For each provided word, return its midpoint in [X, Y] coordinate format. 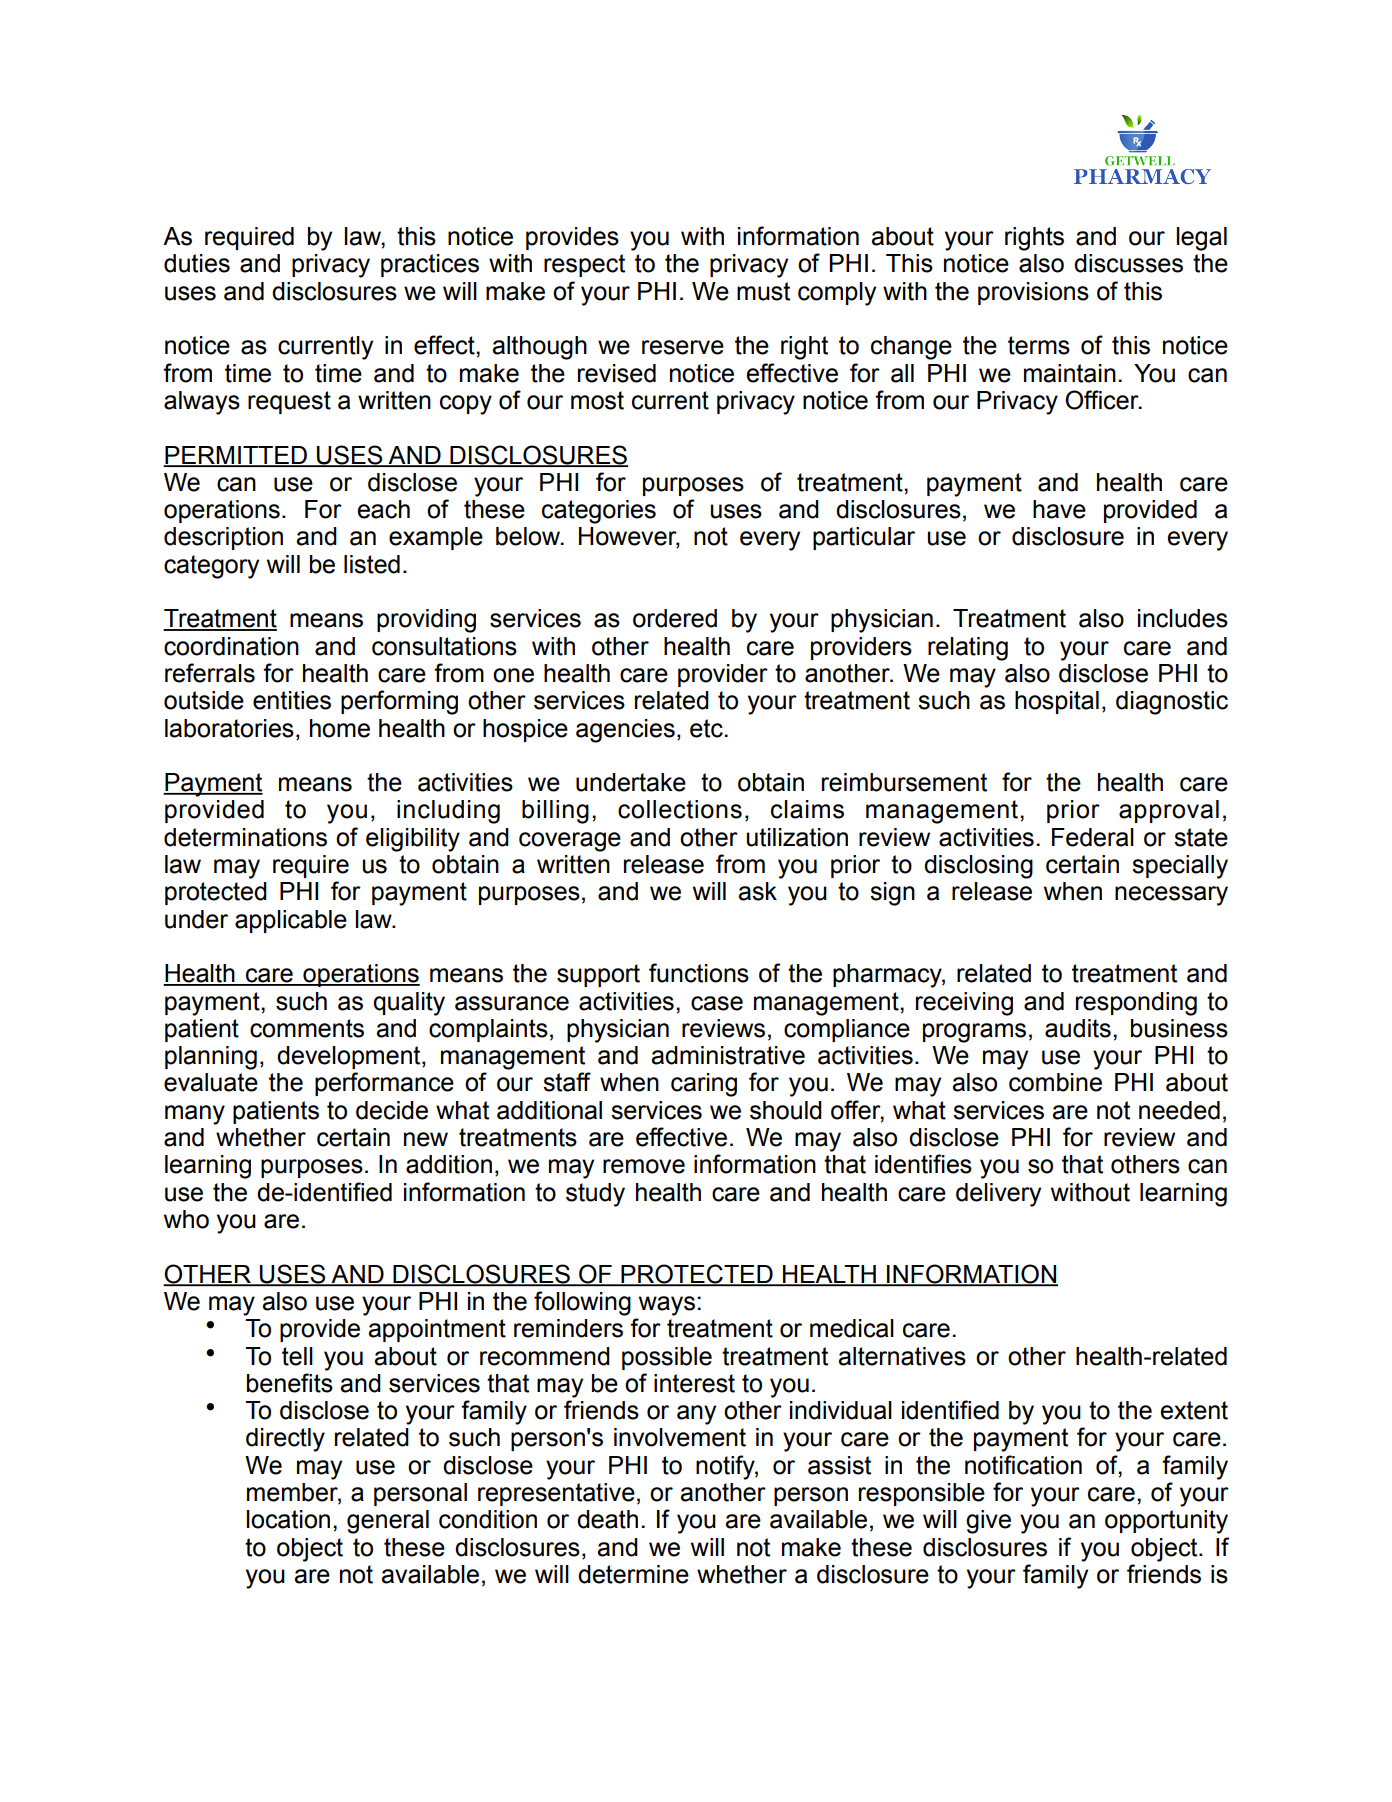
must [763, 291]
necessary [1171, 896]
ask [757, 891]
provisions [1033, 293]
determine [633, 1574]
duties [197, 263]
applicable [291, 921]
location [288, 1519]
